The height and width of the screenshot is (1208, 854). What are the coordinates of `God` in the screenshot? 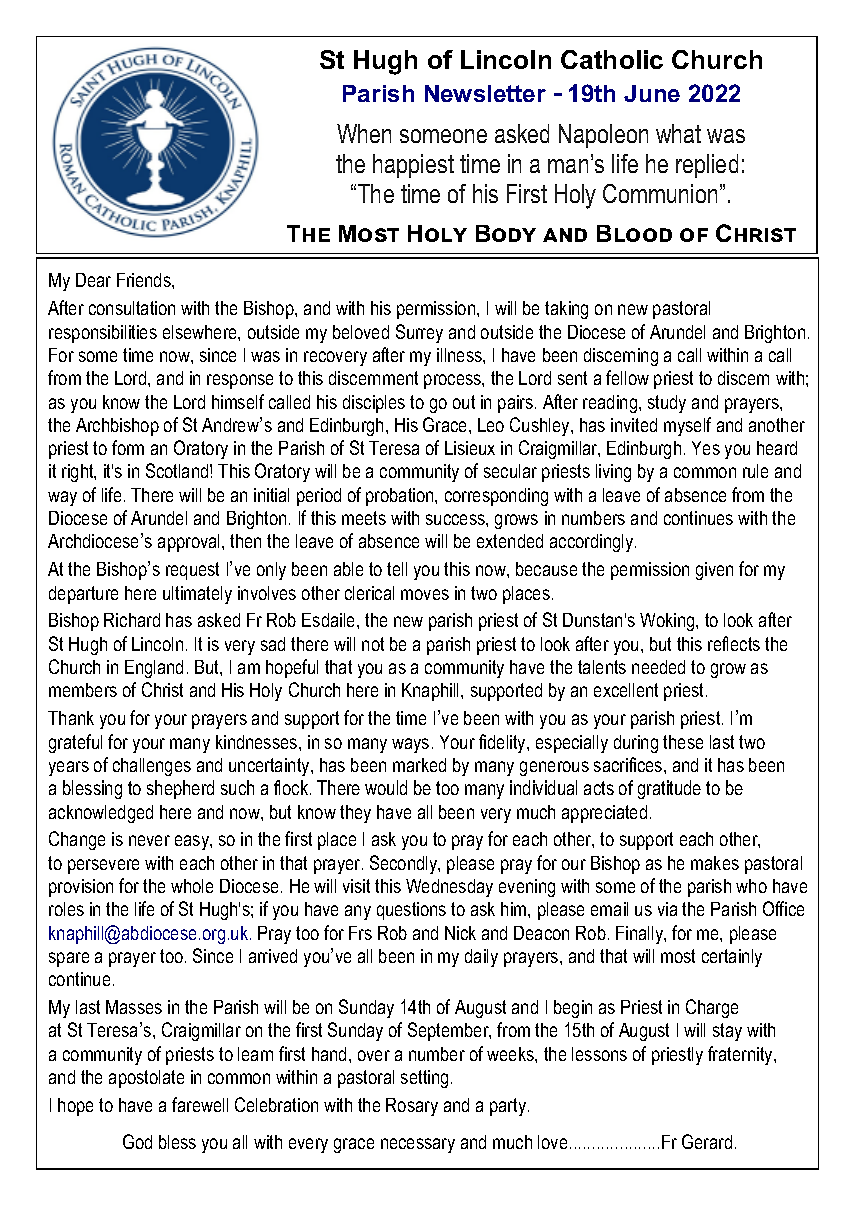 It's located at (137, 1141).
